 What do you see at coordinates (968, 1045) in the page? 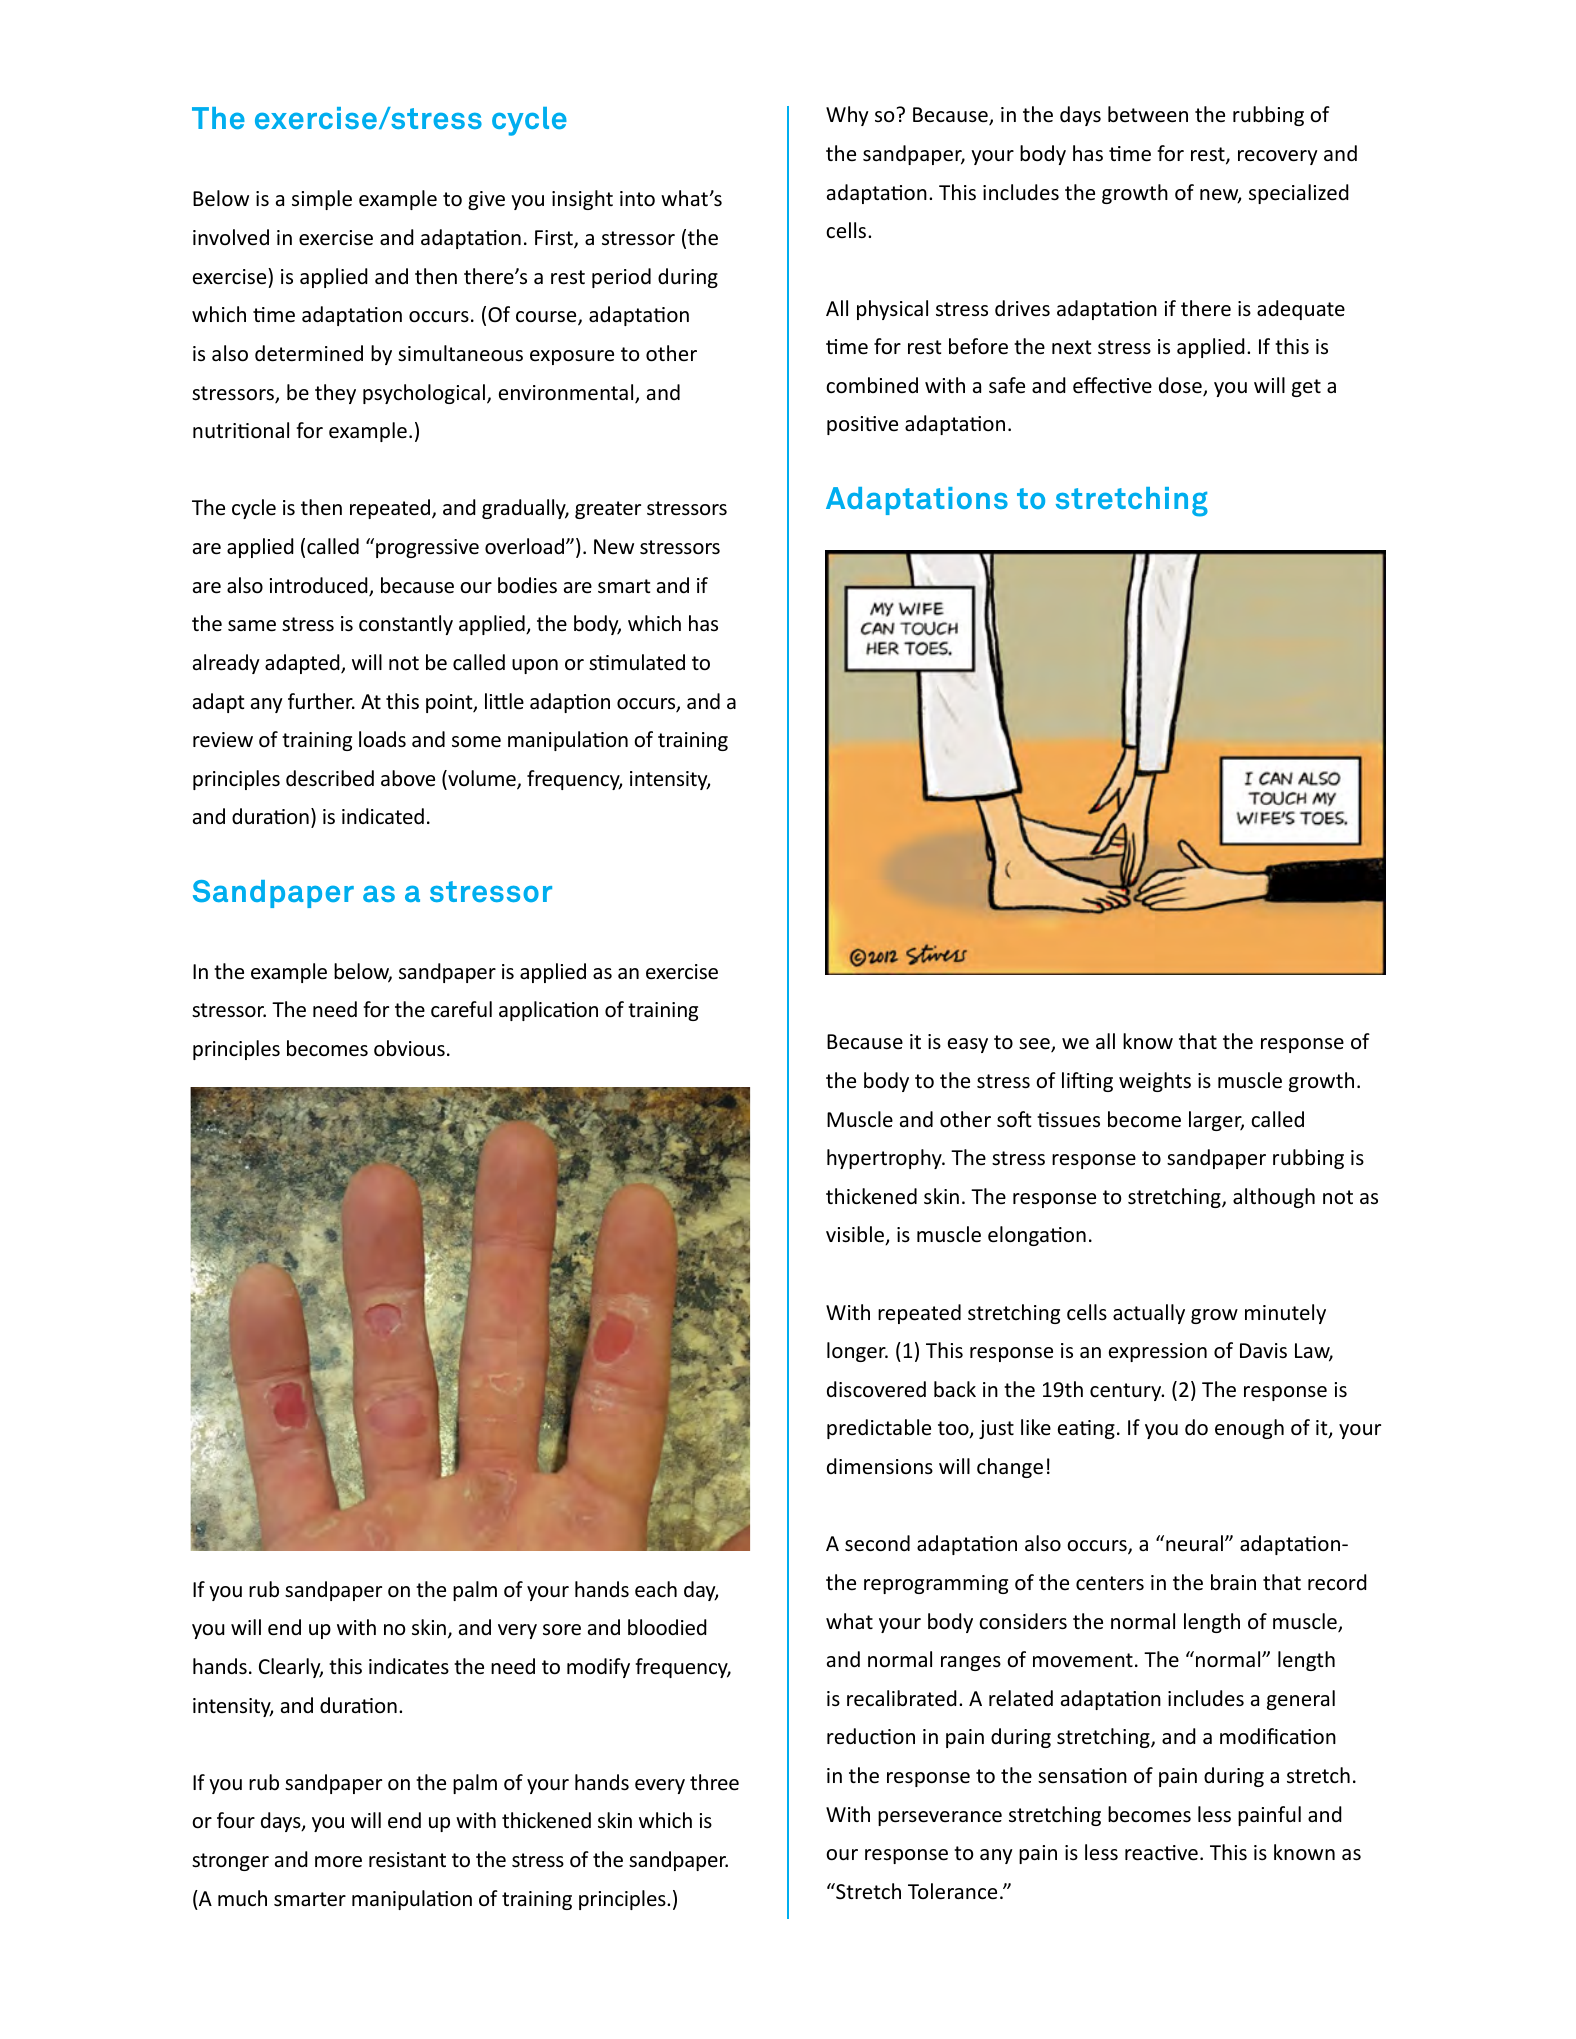
I see `easy` at bounding box center [968, 1045].
